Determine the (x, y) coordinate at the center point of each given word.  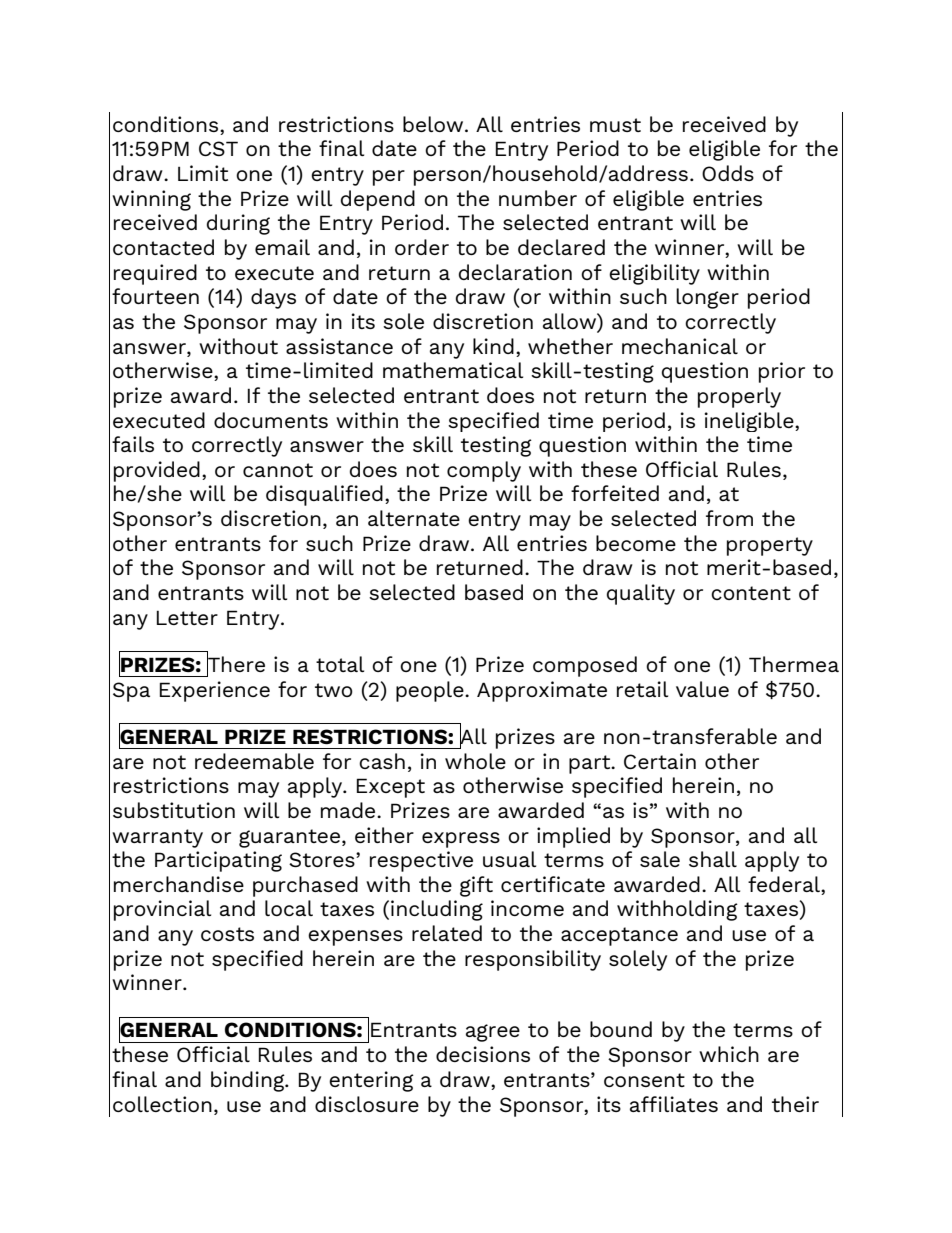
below (434, 124)
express (461, 840)
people (431, 691)
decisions (483, 1054)
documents (271, 420)
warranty (157, 838)
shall (713, 859)
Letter (187, 617)
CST (218, 148)
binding (249, 1081)
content (751, 593)
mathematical (453, 370)
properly (739, 397)
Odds (728, 173)
